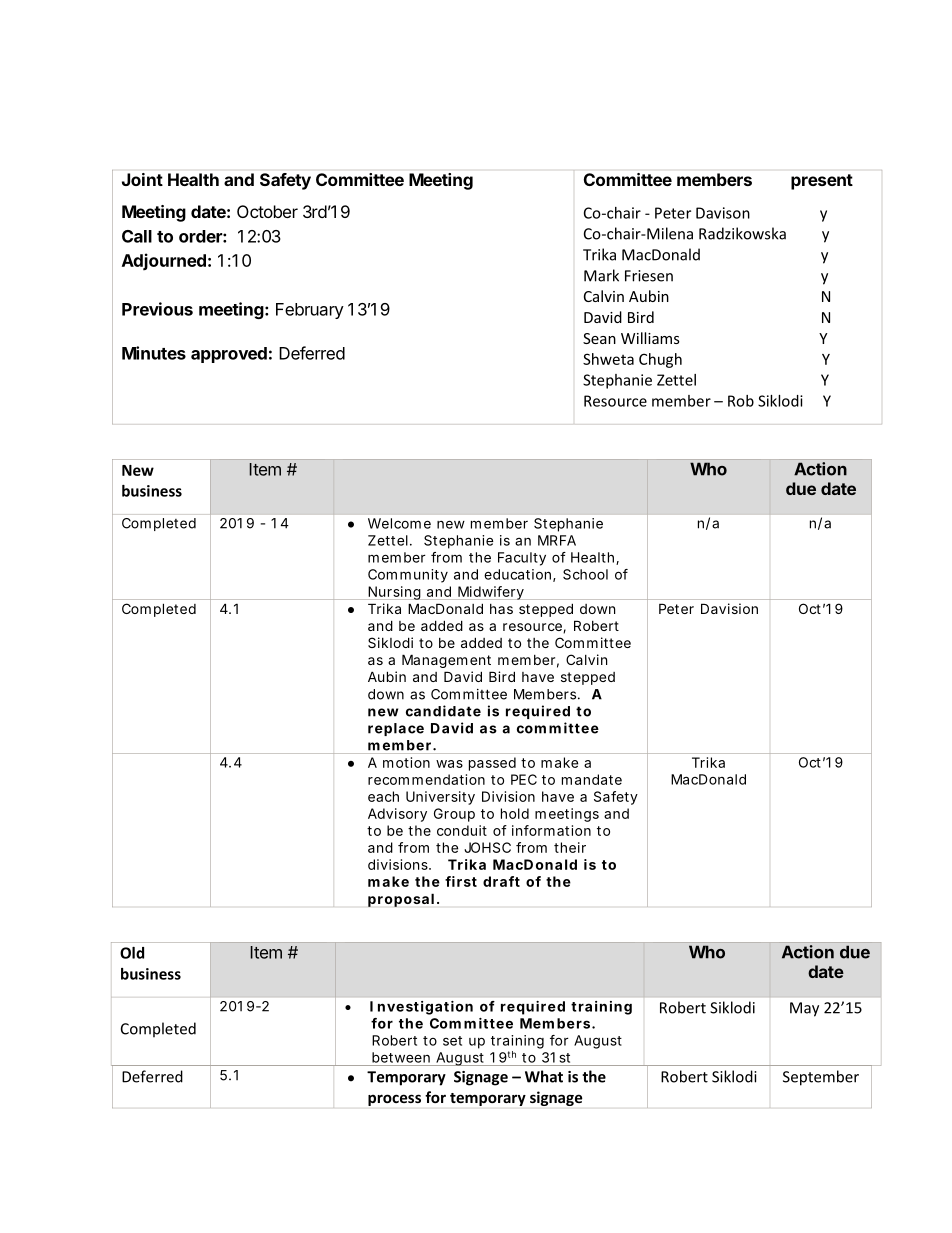 This document has width=952, height=1233. What do you see at coordinates (601, 275) in the document?
I see `Mark` at bounding box center [601, 275].
